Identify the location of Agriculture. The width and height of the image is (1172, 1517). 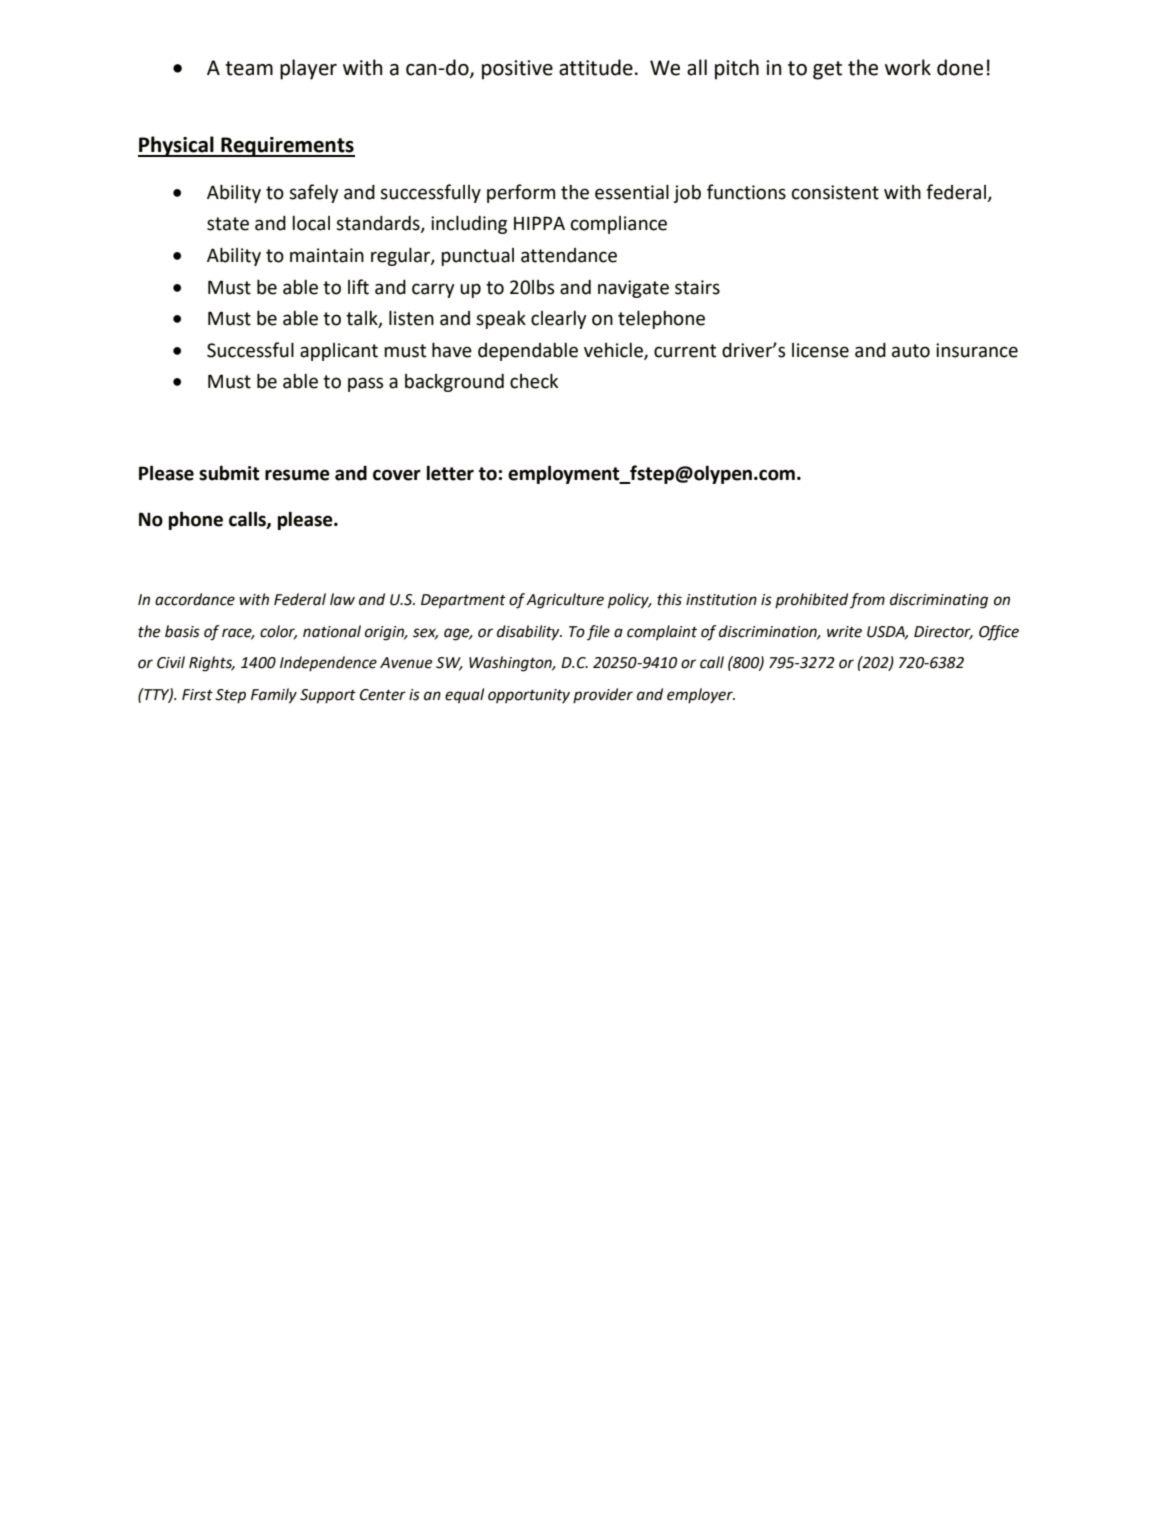
(565, 601).
